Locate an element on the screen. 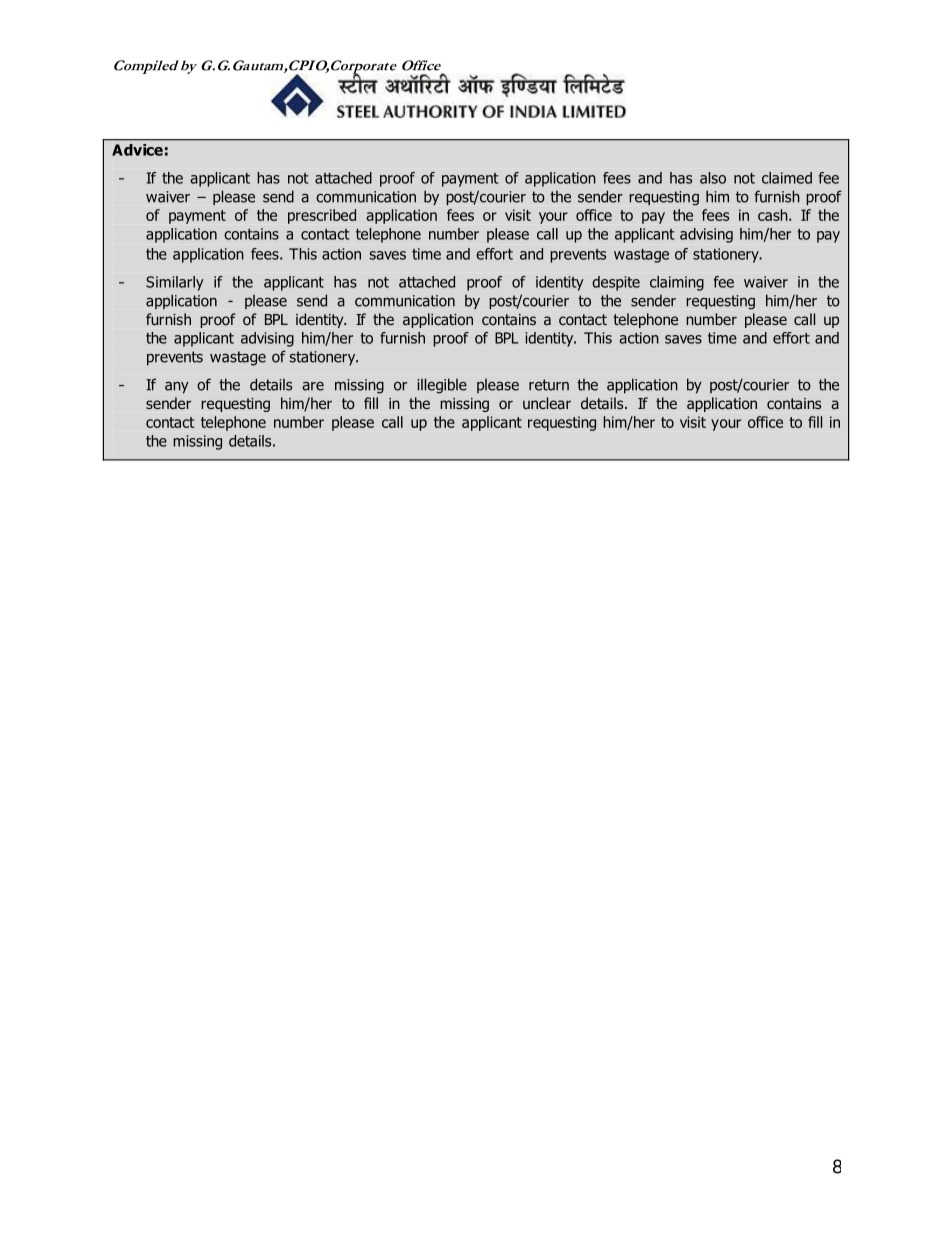 The width and height of the screenshot is (952, 1233). Similarly is located at coordinates (175, 283).
